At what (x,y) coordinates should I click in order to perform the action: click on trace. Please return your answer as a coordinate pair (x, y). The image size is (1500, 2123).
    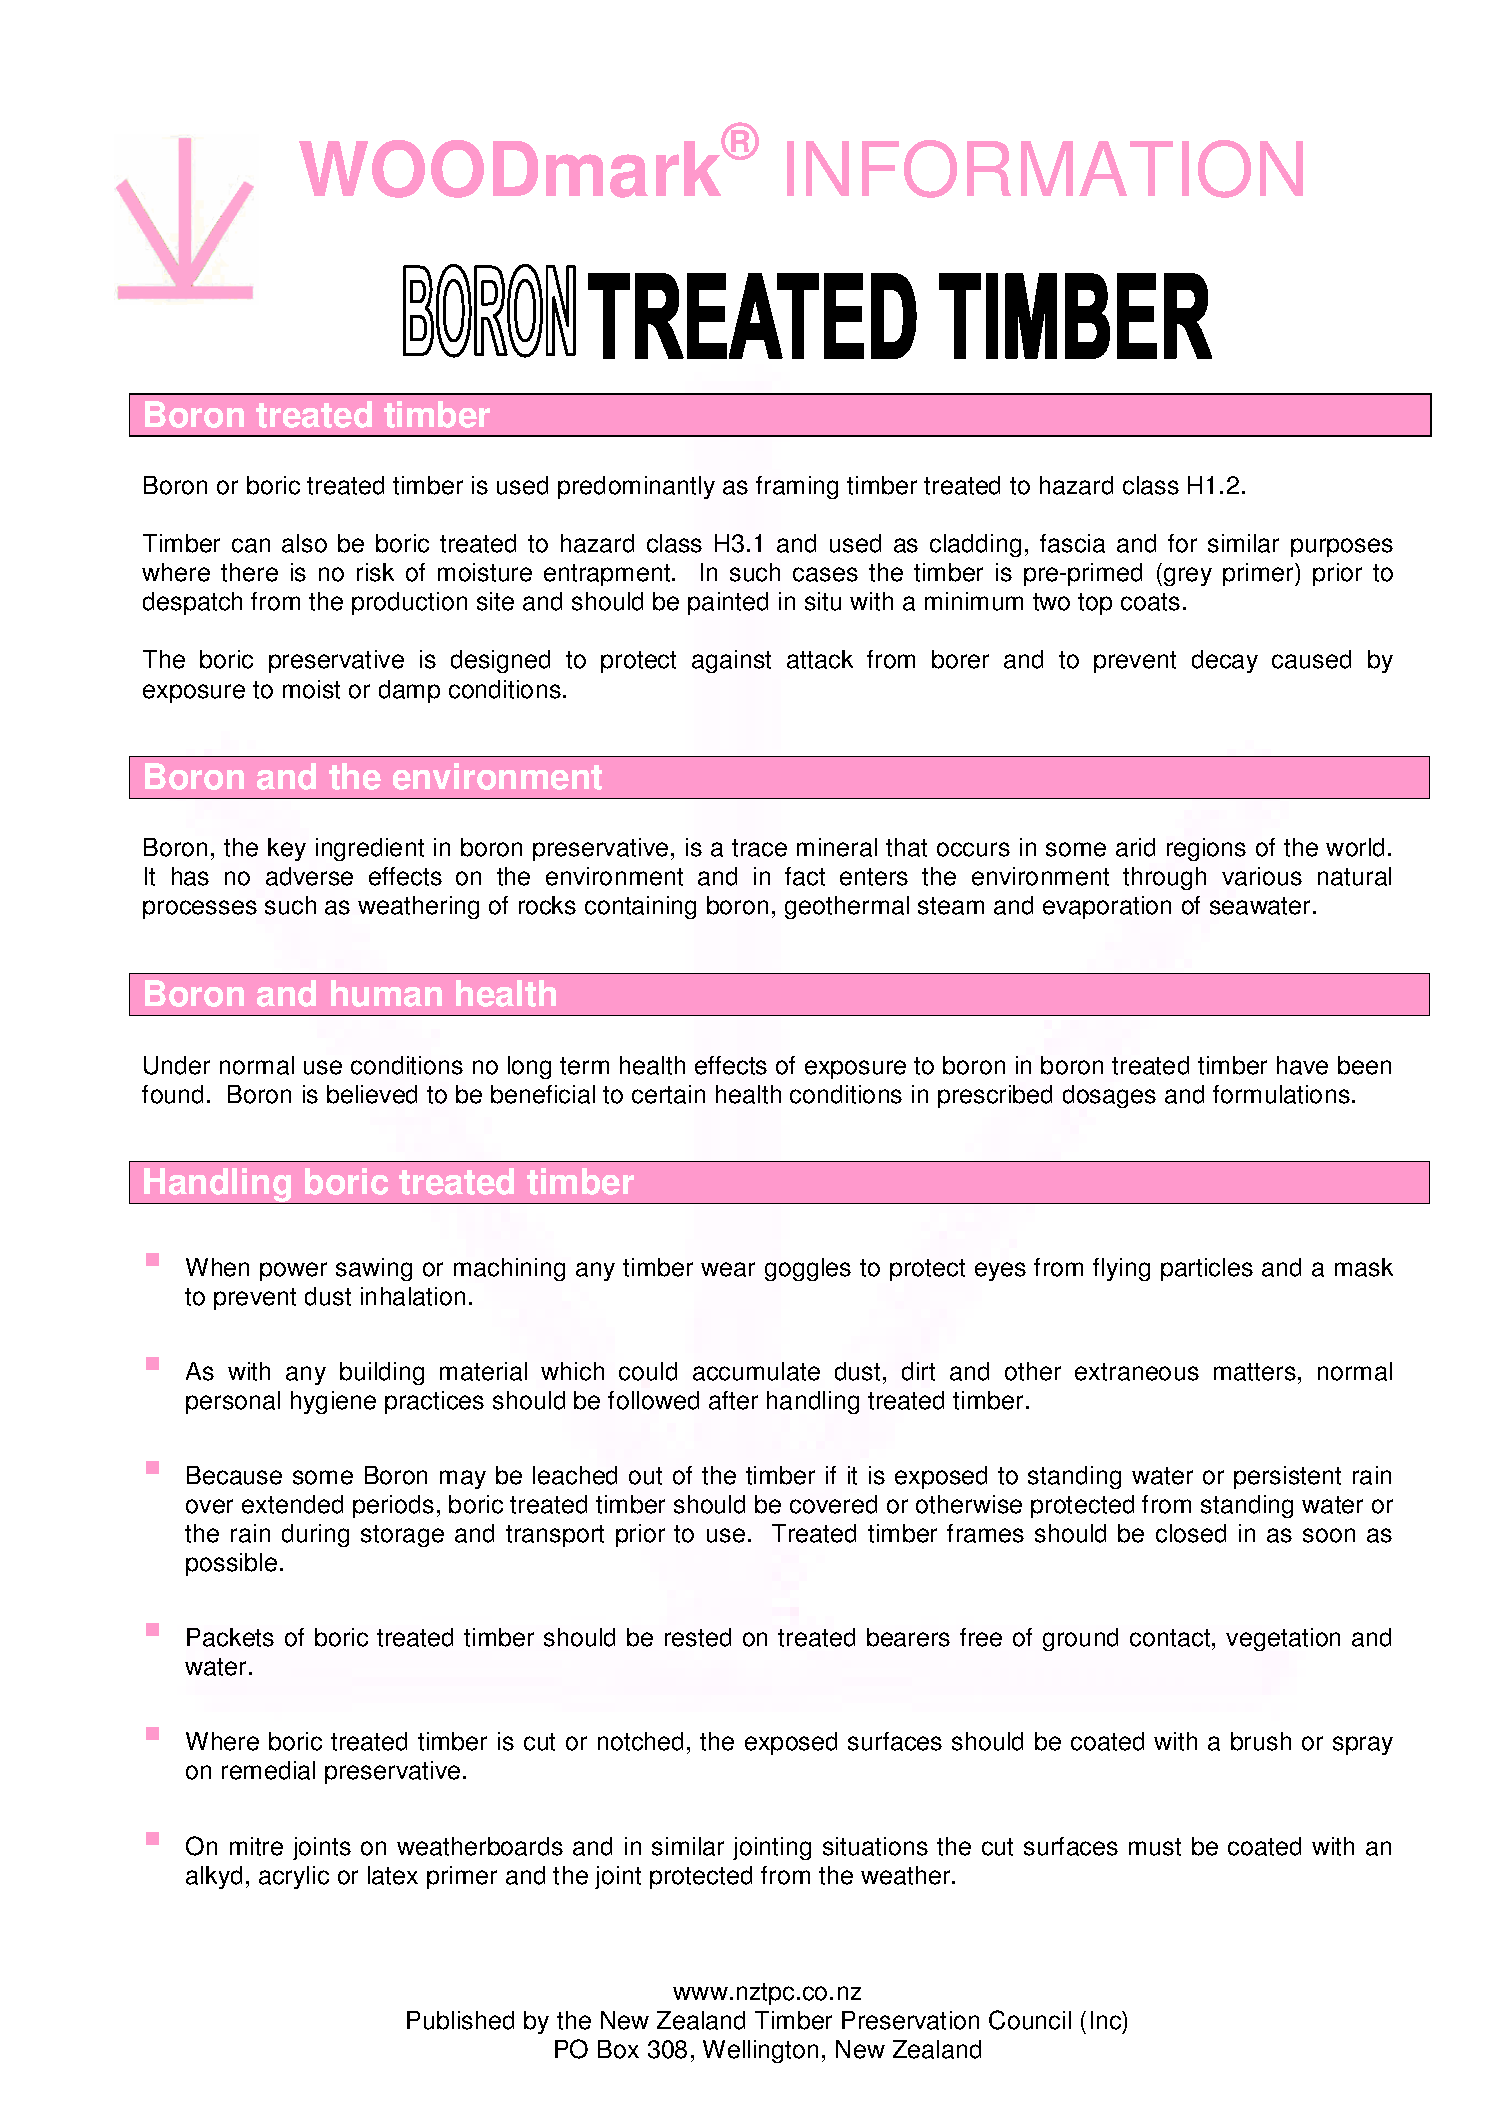
    Looking at the image, I should click on (759, 848).
